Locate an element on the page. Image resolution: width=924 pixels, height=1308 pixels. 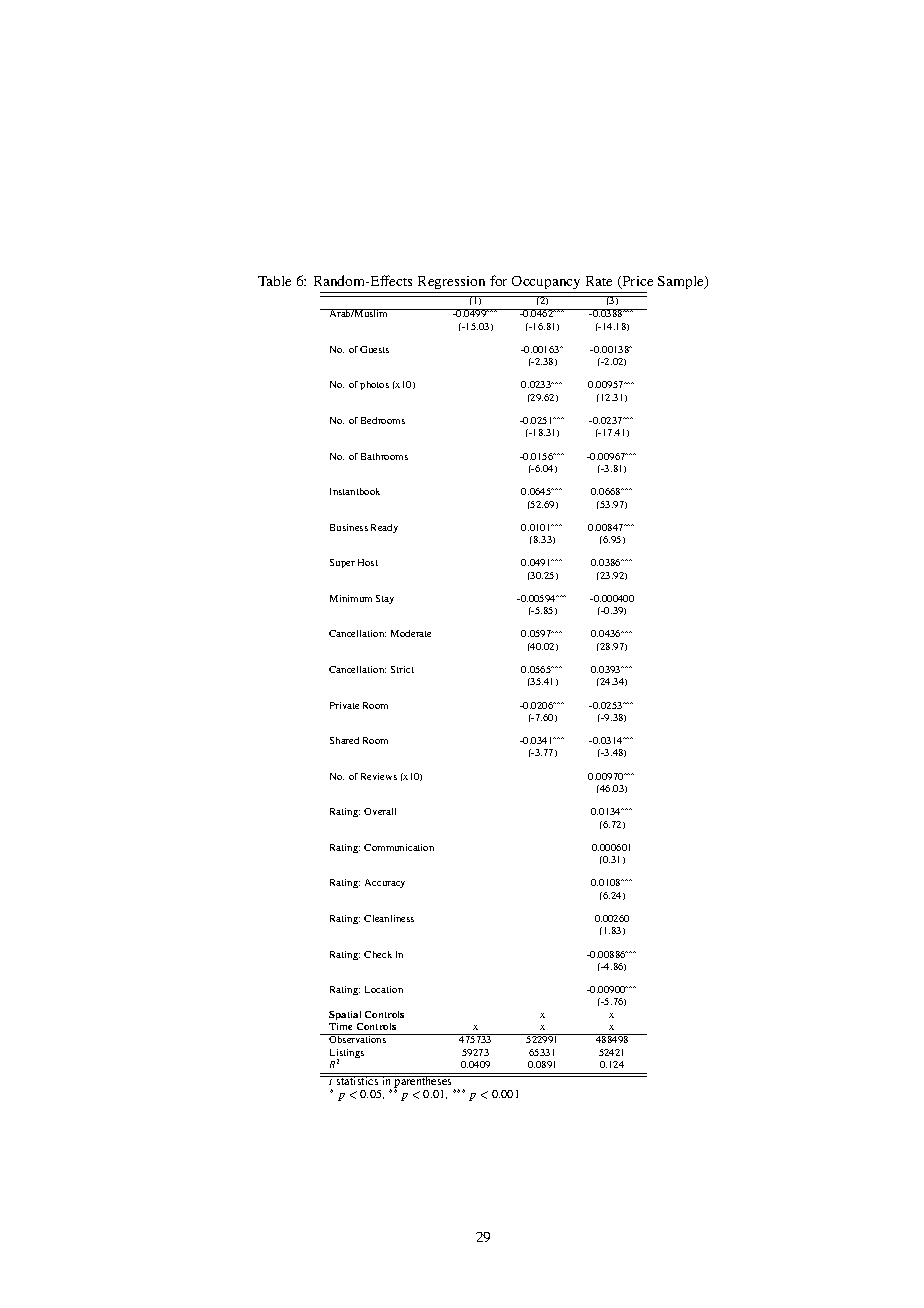
Table is located at coordinates (274, 281).
